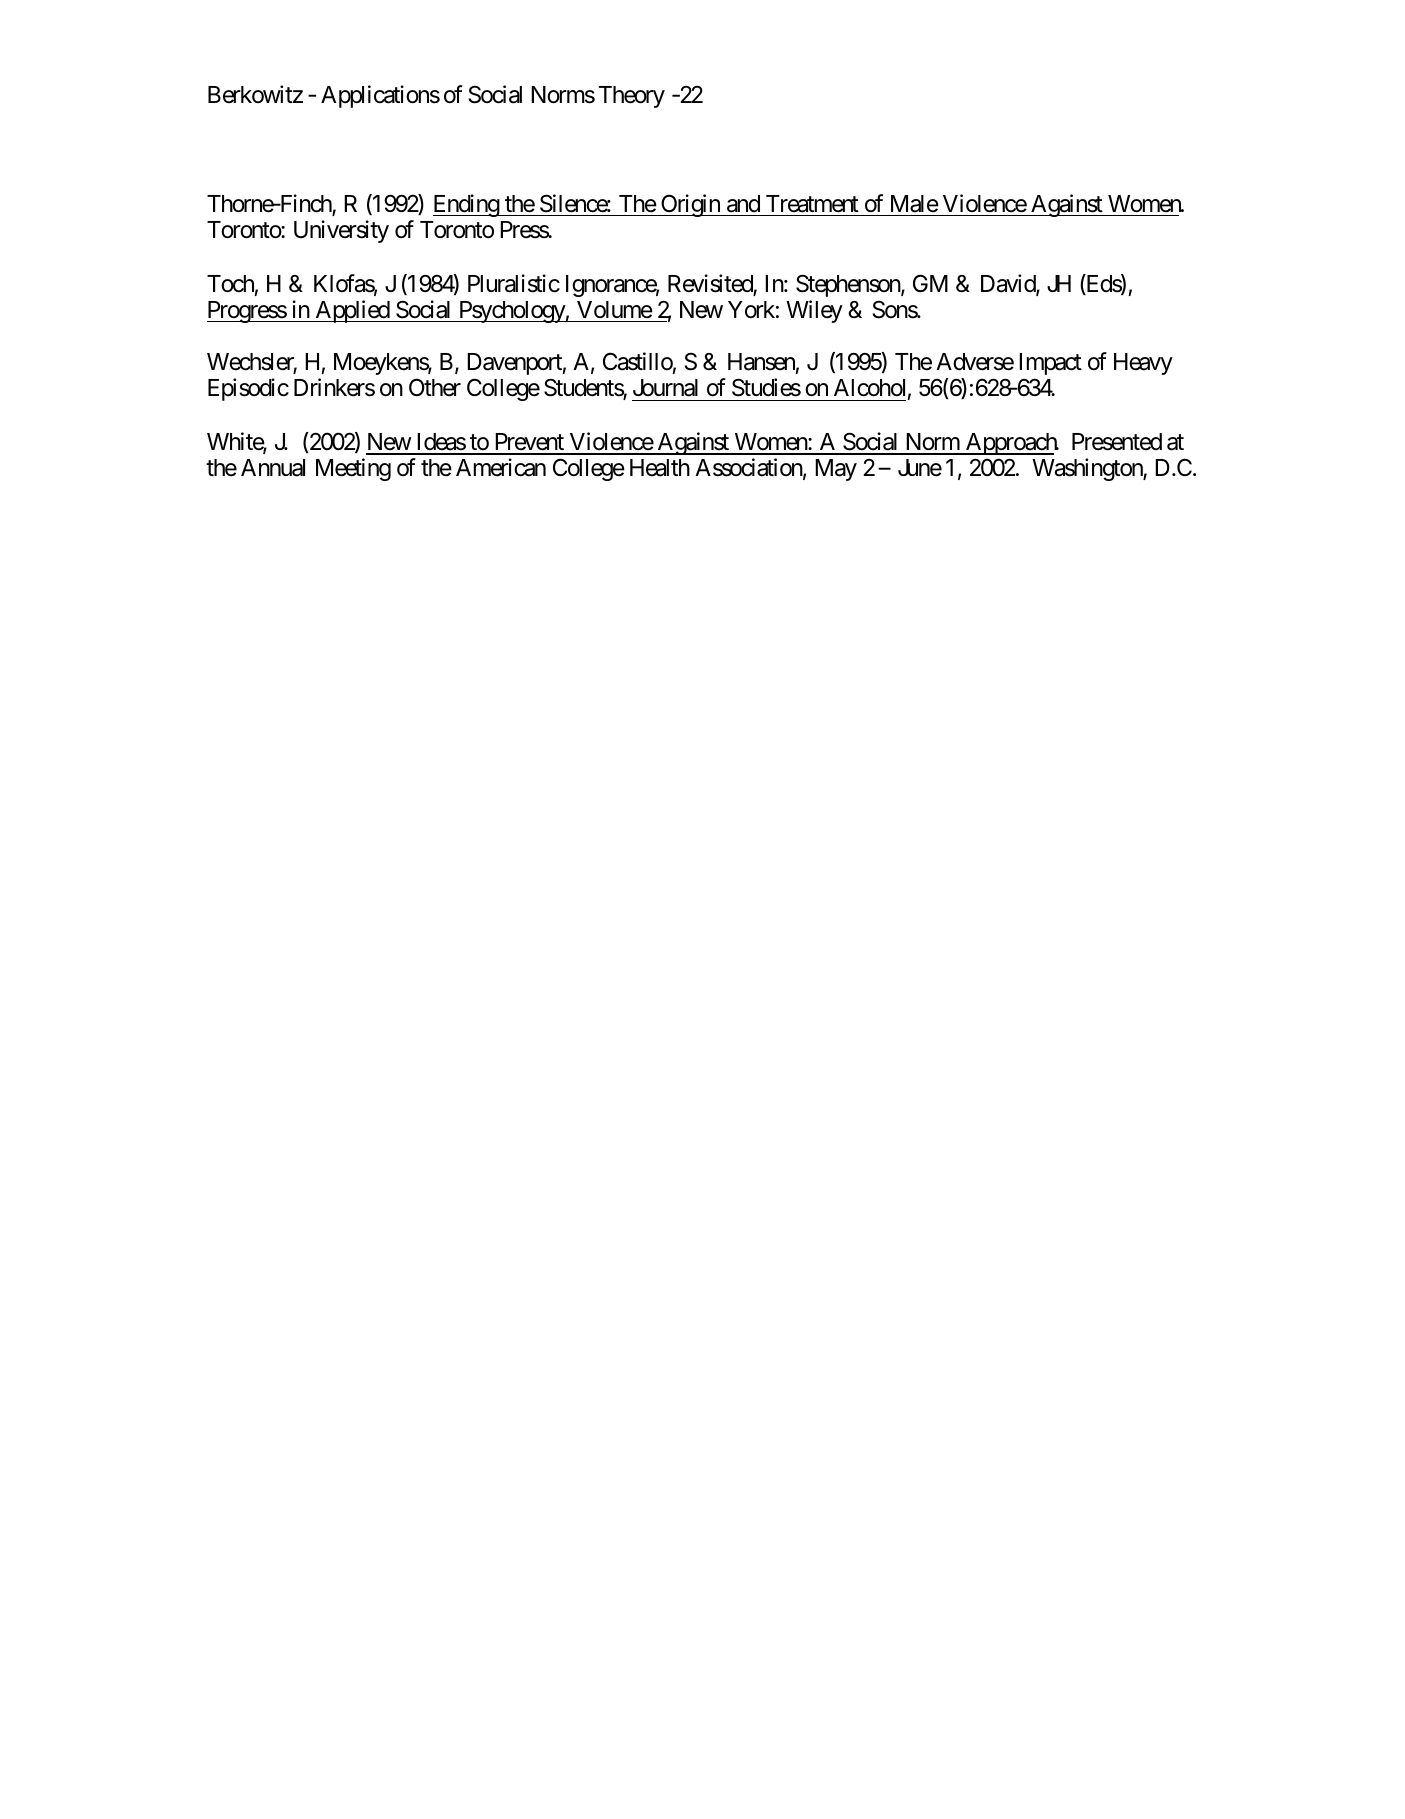  I want to click on Journal, so click(665, 388).
